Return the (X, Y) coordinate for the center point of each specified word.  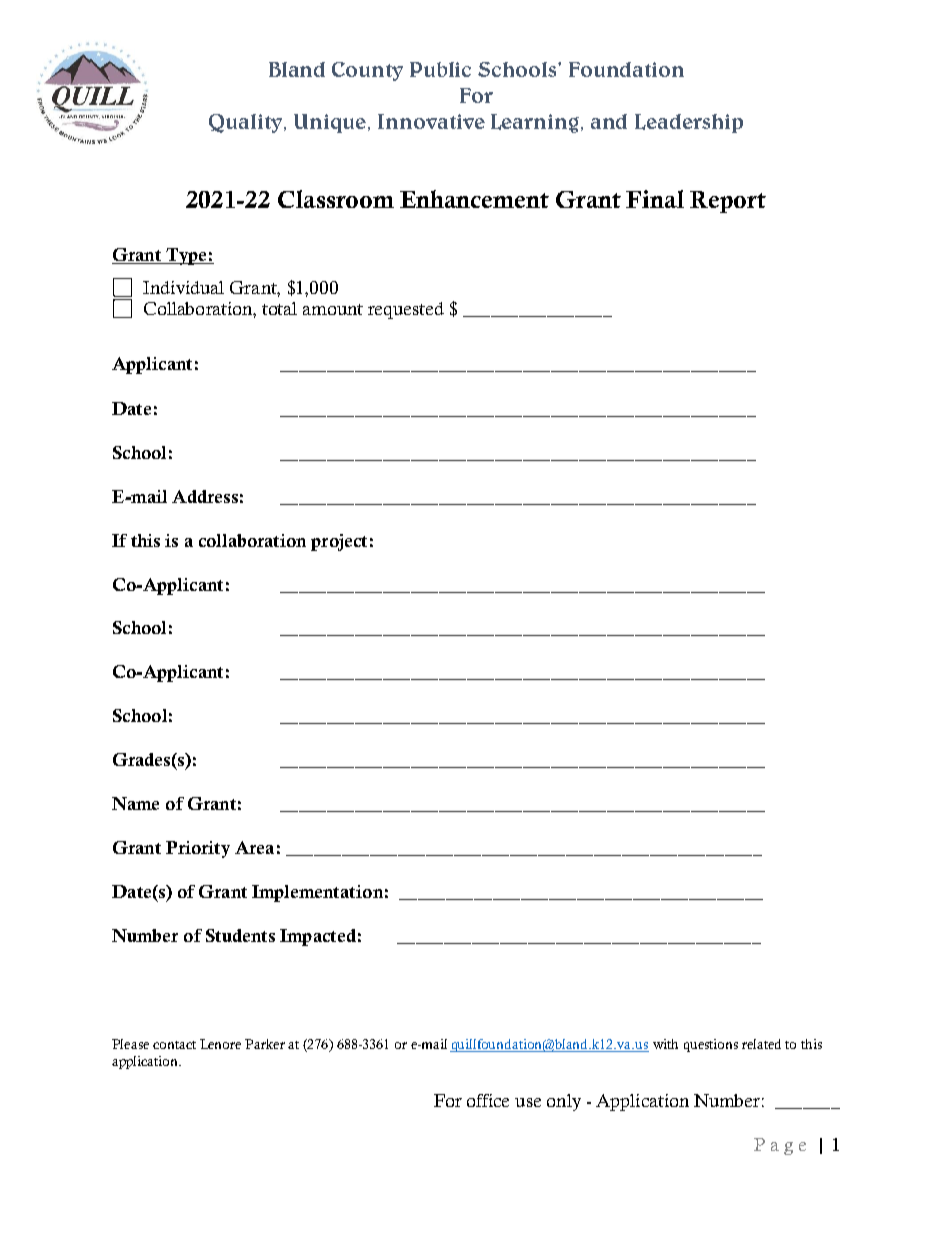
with (665, 1044)
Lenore (220, 1044)
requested (406, 310)
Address (205, 496)
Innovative (431, 121)
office (488, 1100)
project (339, 542)
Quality (247, 123)
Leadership (689, 123)
